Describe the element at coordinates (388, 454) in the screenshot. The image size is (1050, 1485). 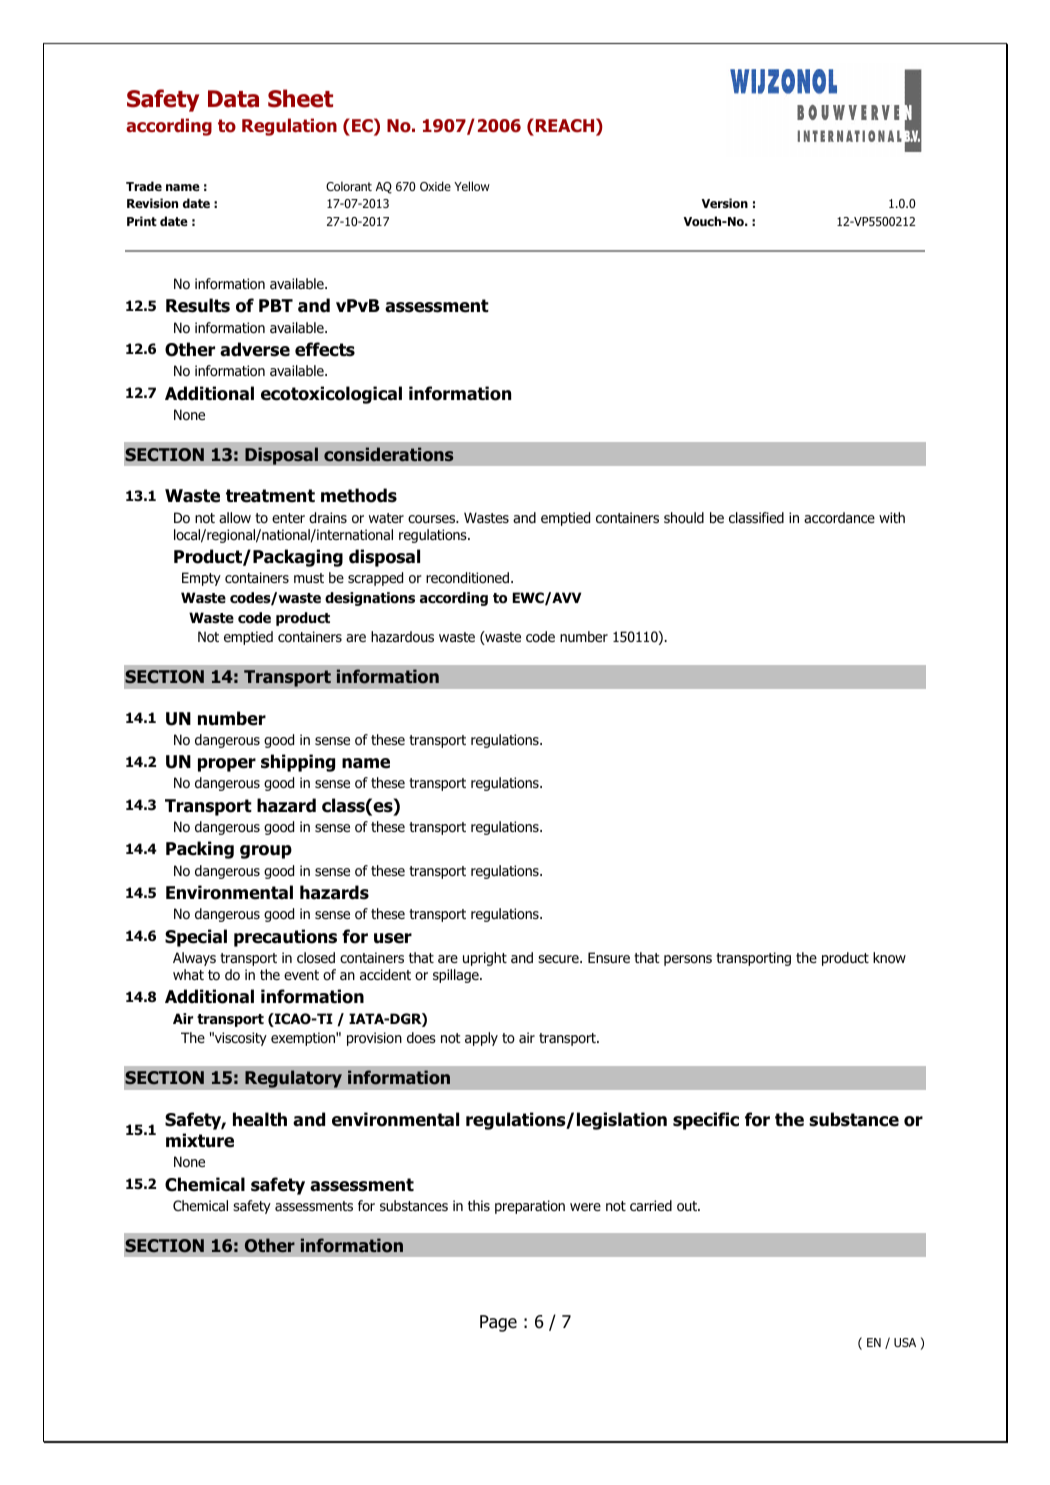
I see `considerations` at that location.
